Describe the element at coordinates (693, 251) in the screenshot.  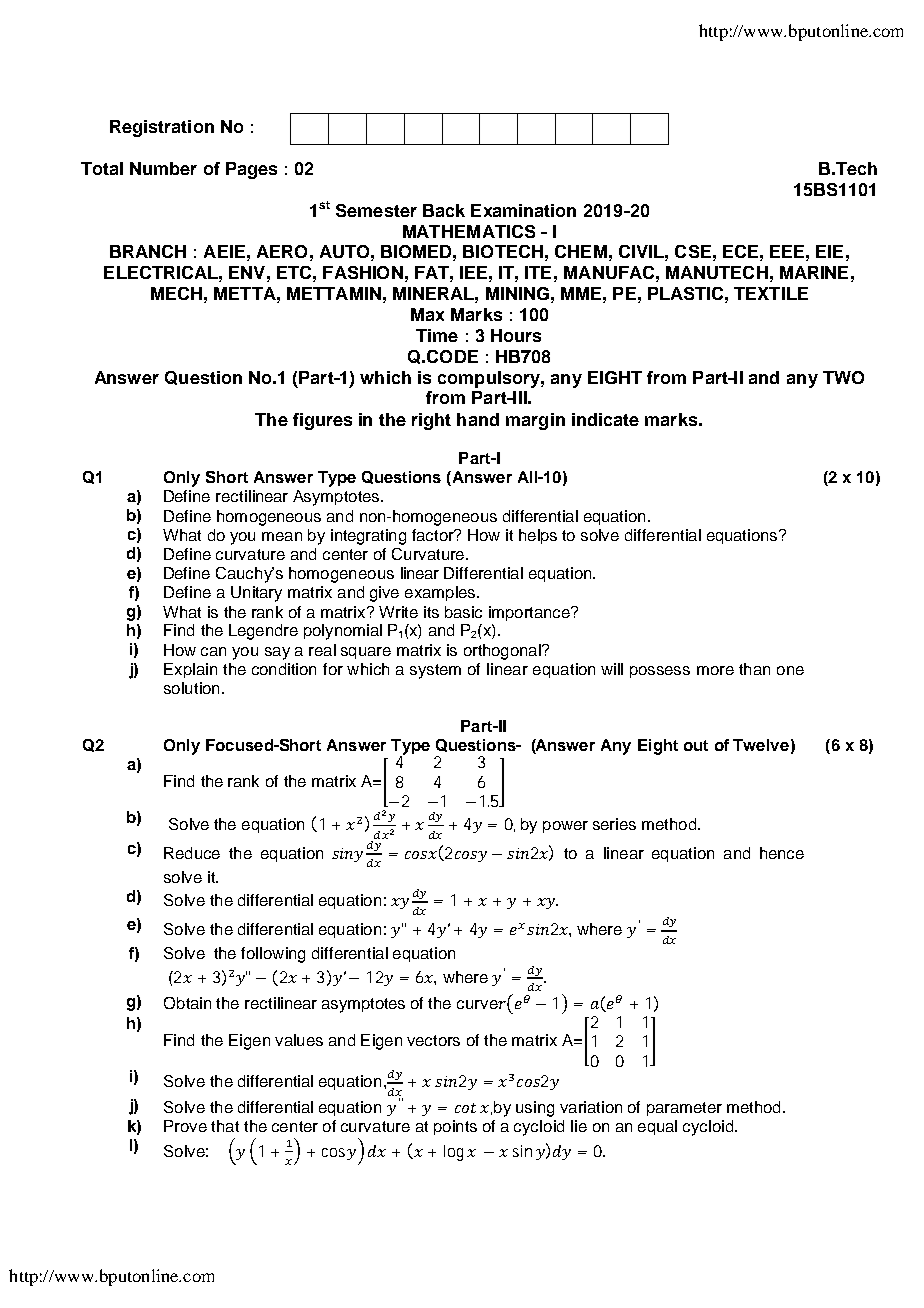
I see `CSE` at that location.
